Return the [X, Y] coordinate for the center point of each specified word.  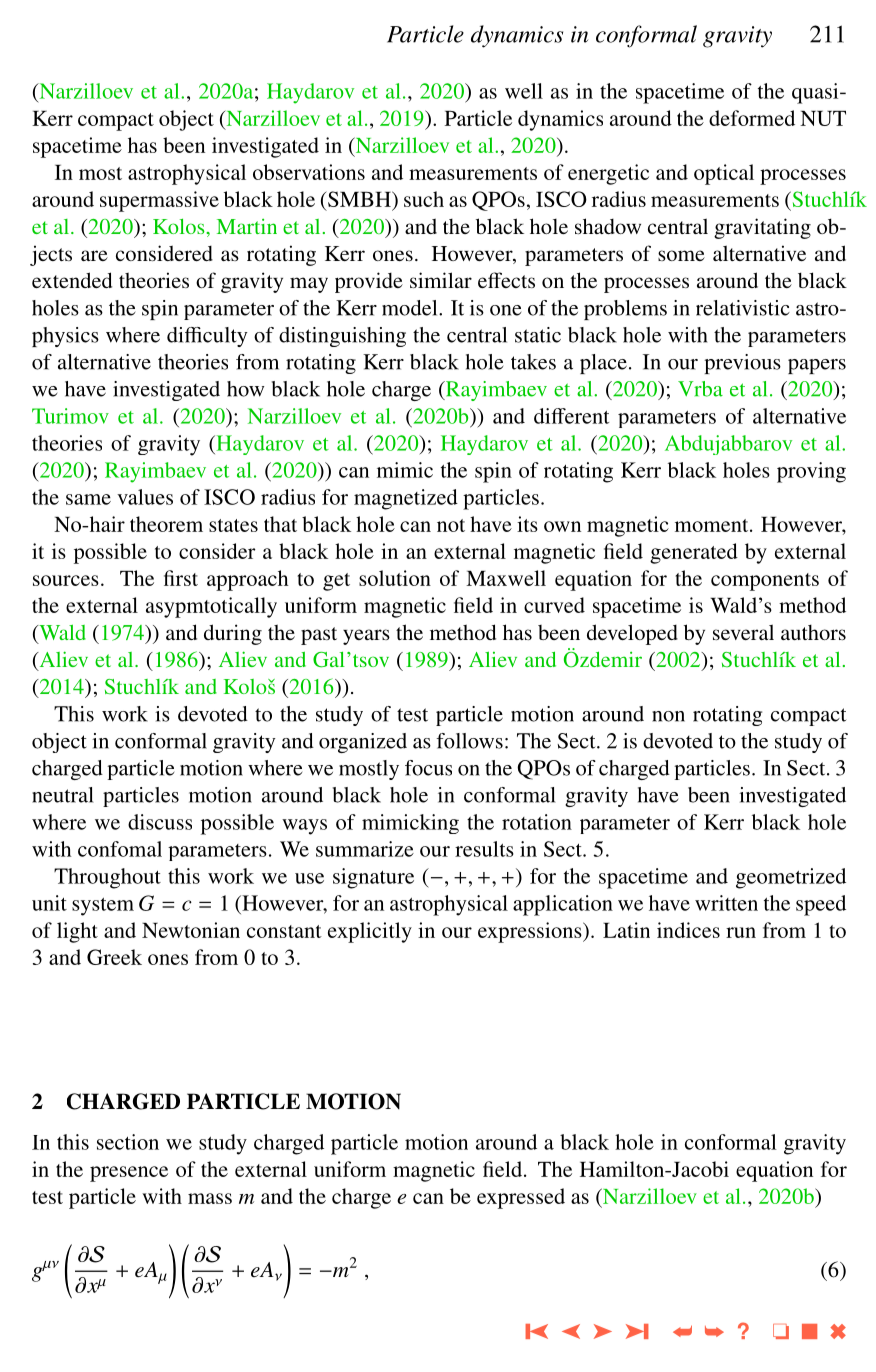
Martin [247, 226]
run [741, 932]
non [668, 716]
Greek [114, 957]
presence [129, 1174]
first [181, 578]
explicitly [370, 932]
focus [428, 768]
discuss [160, 822]
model [411, 308]
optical [724, 174]
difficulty [207, 337]
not [451, 525]
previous [742, 364]
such [424, 199]
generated [694, 553]
